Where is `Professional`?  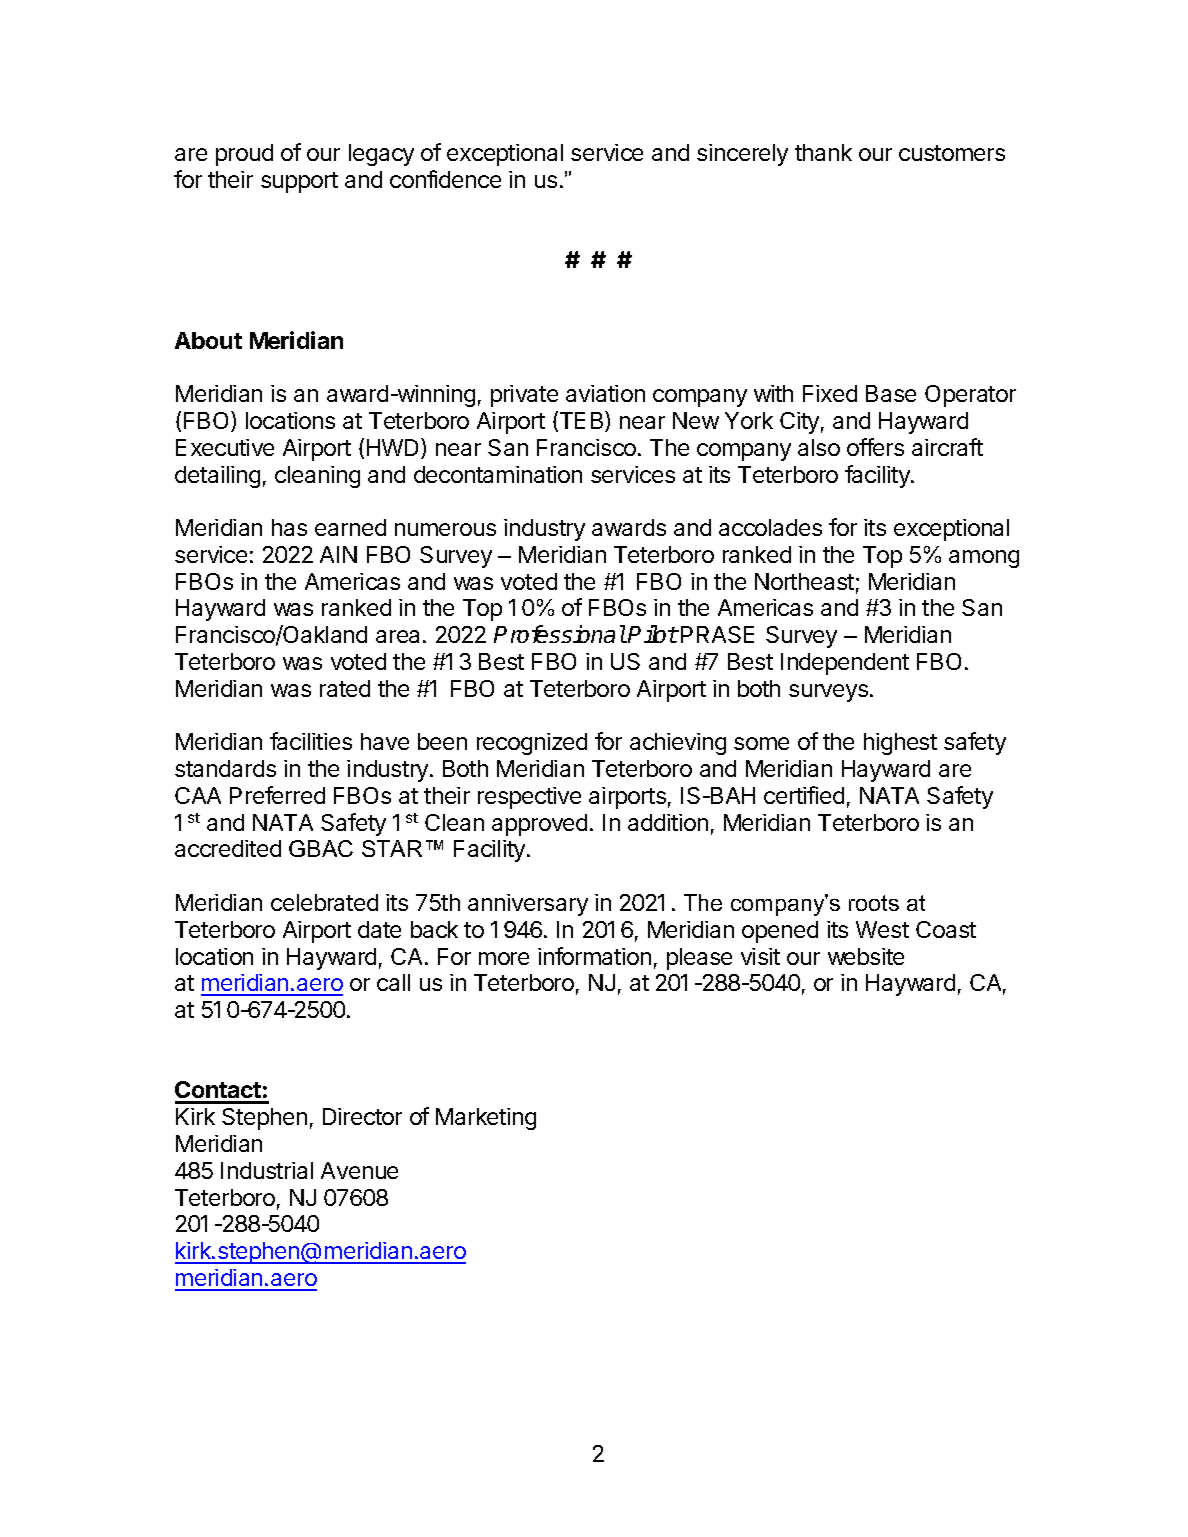 Professional is located at coordinates (560, 634).
